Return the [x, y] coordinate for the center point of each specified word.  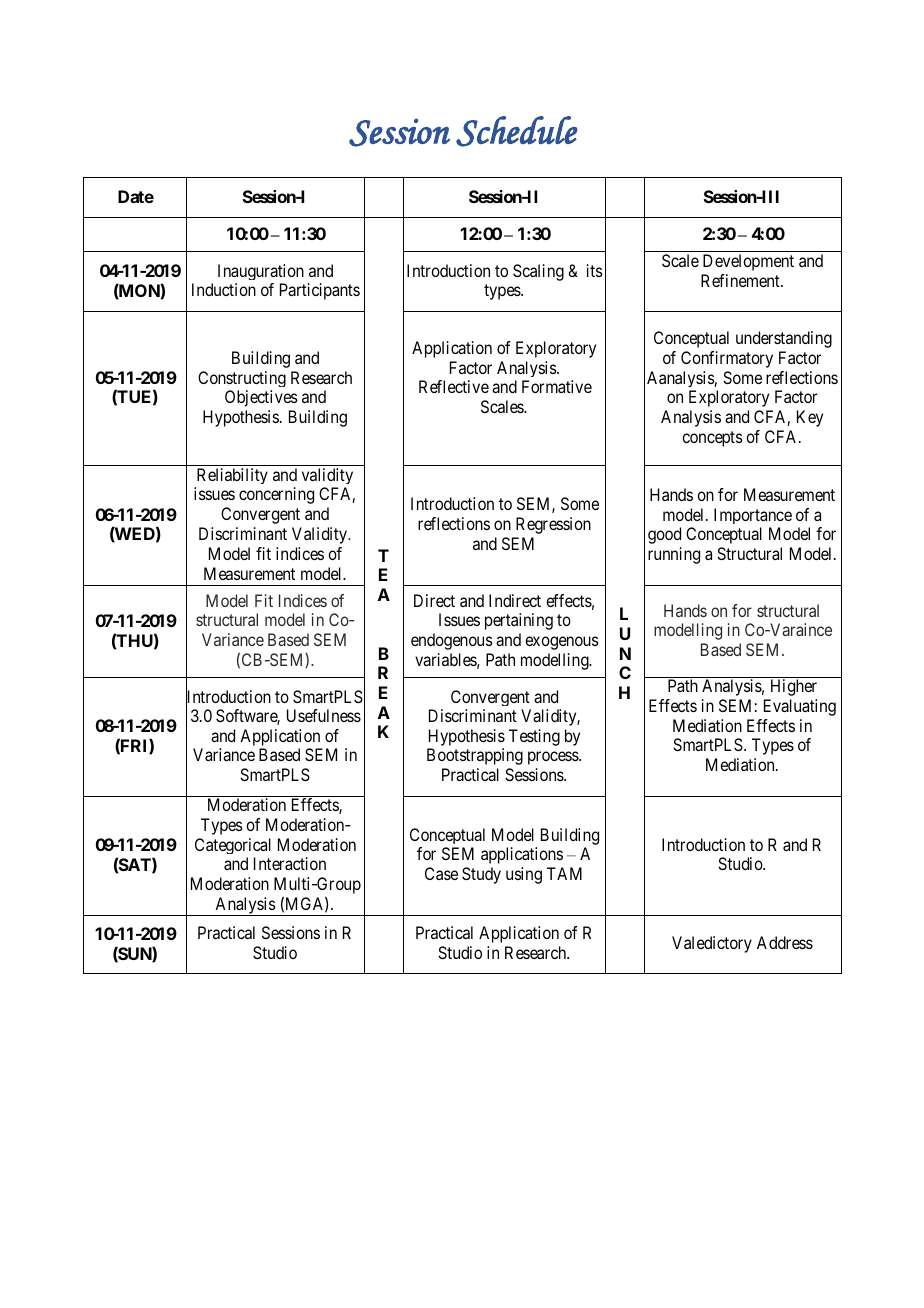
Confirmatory [727, 359]
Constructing [242, 379]
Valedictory [712, 944]
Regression [553, 525]
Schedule [517, 131]
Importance [753, 516]
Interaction [290, 863]
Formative [557, 386]
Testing [534, 737]
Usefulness [324, 715]
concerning [276, 495]
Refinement [741, 280]
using [524, 875]
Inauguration [261, 272]
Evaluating [800, 707]
